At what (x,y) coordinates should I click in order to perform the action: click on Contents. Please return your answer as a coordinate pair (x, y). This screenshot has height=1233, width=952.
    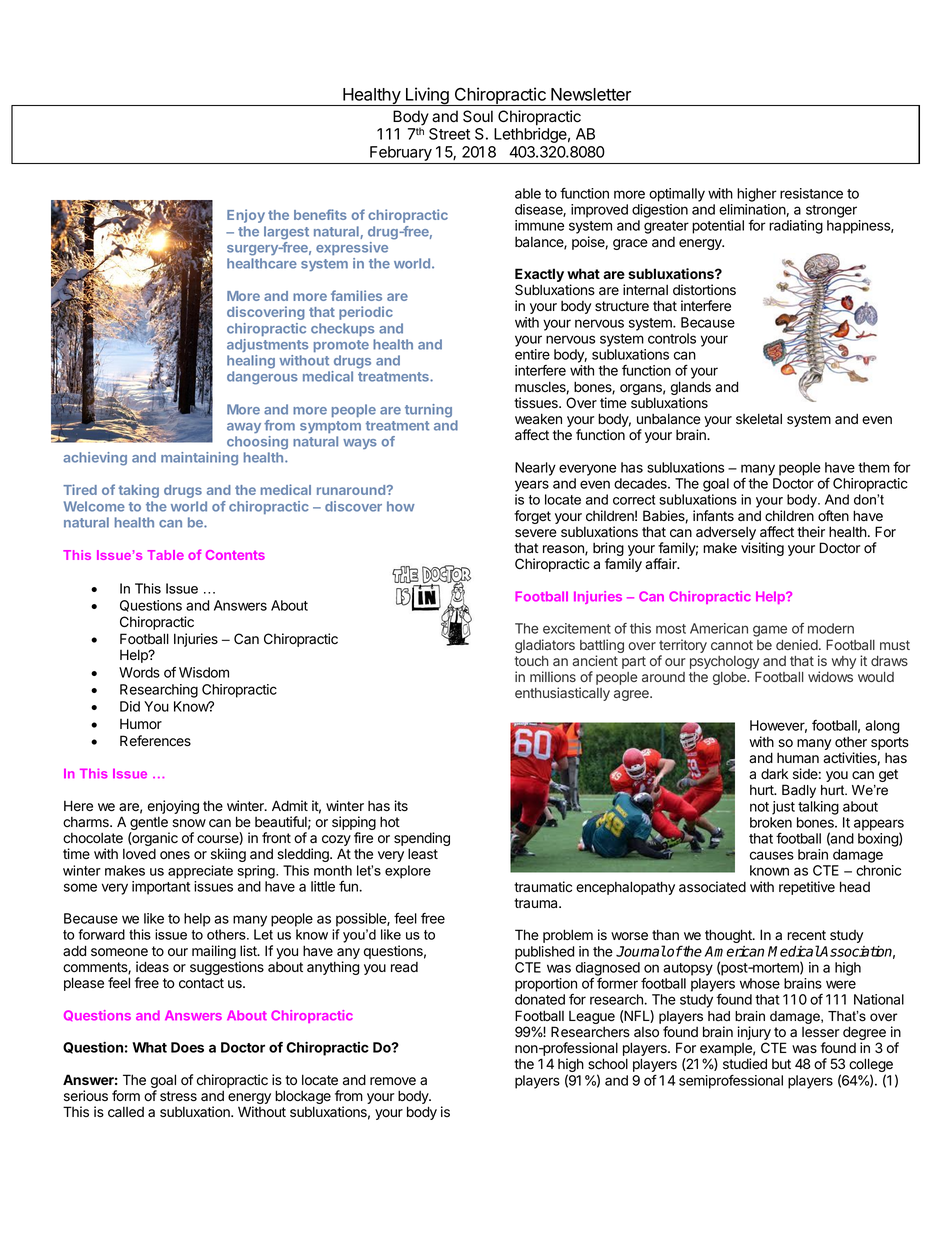
    Looking at the image, I should click on (235, 555).
